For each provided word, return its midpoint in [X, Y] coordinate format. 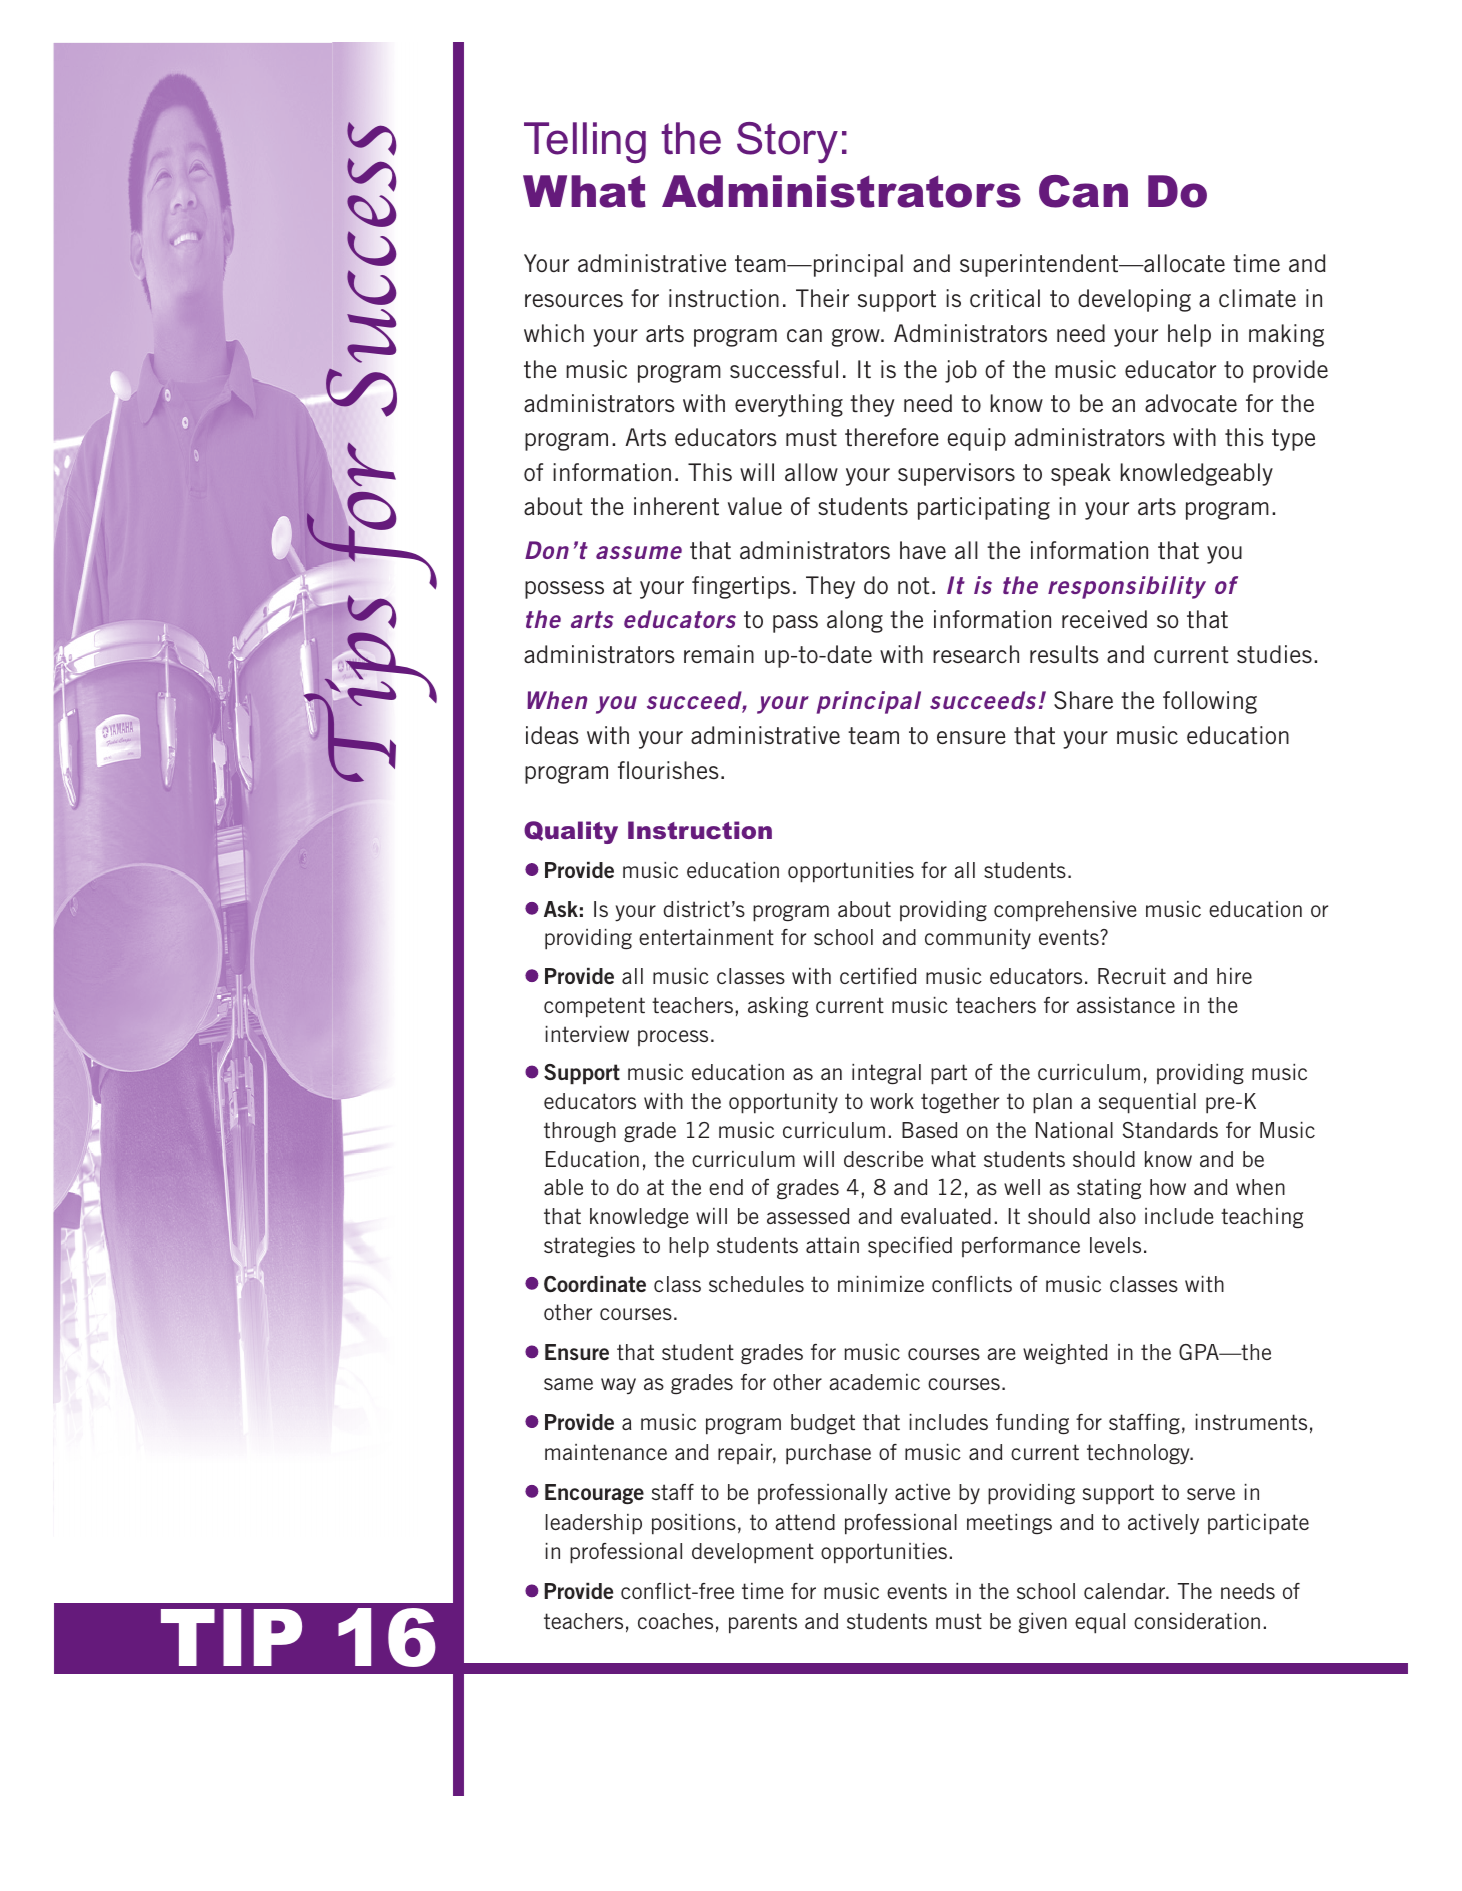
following [1210, 702]
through [580, 1132]
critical [1005, 298]
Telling [585, 142]
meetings [1009, 1524]
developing [1134, 300]
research [976, 654]
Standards [1170, 1130]
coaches [675, 1621]
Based [929, 1130]
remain [719, 654]
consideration [1197, 1621]
